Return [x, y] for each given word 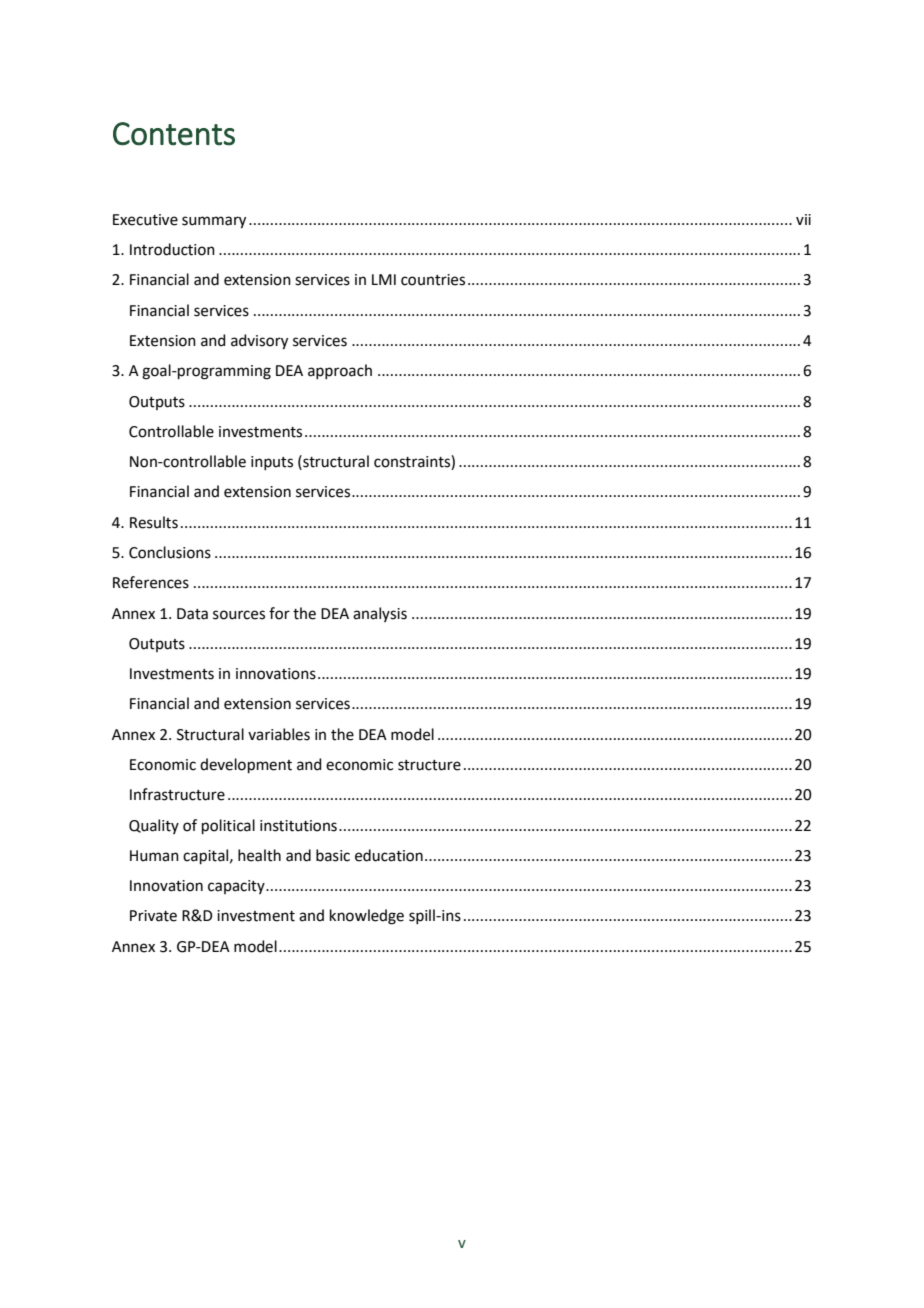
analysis [380, 614]
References [151, 582]
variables [279, 734]
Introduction [172, 249]
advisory [259, 342]
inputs [272, 463]
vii [803, 219]
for [279, 613]
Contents [174, 134]
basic [333, 855]
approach [340, 371]
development [246, 765]
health [259, 855]
